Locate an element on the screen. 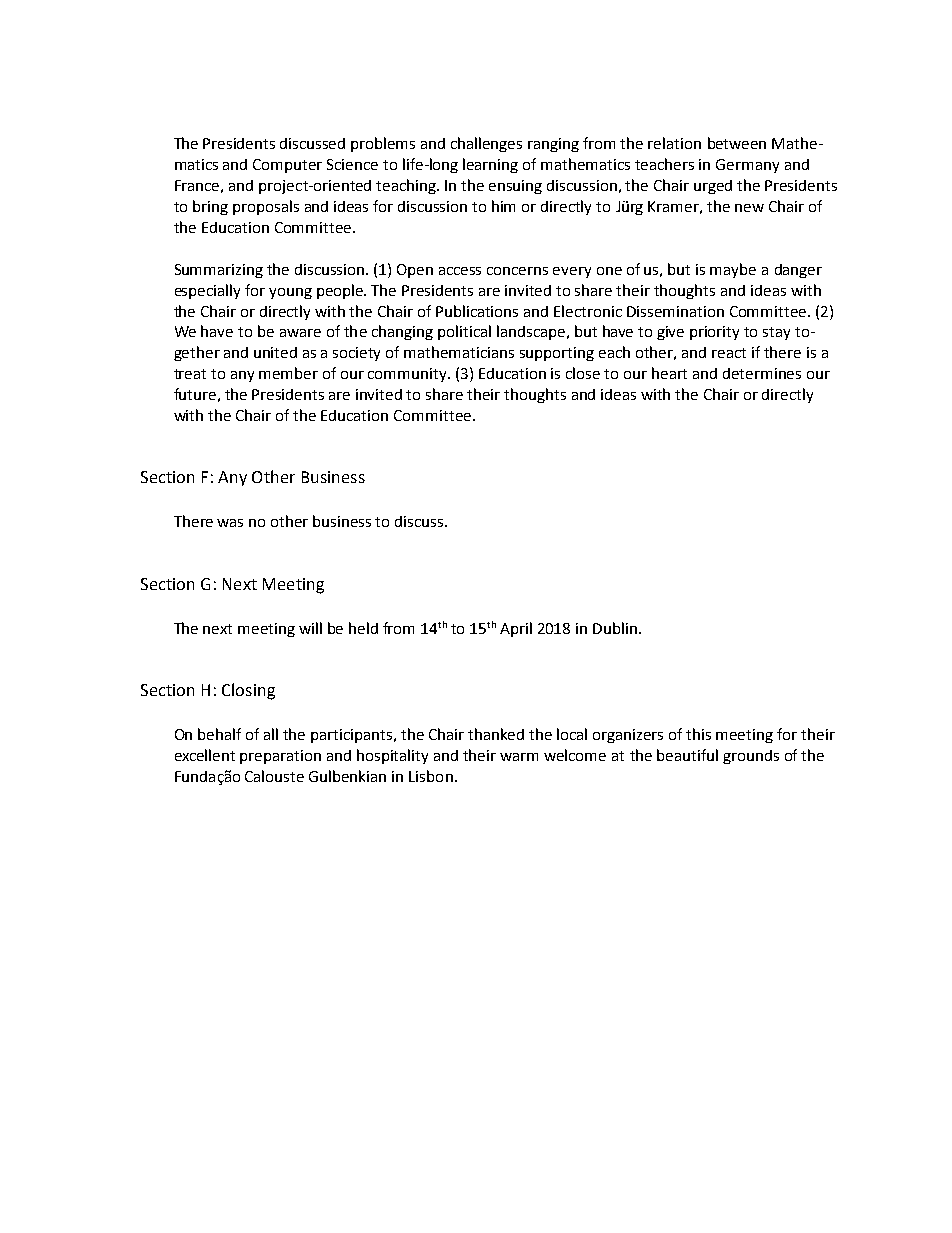 This screenshot has height=1233, width=952. Publications is located at coordinates (477, 311).
